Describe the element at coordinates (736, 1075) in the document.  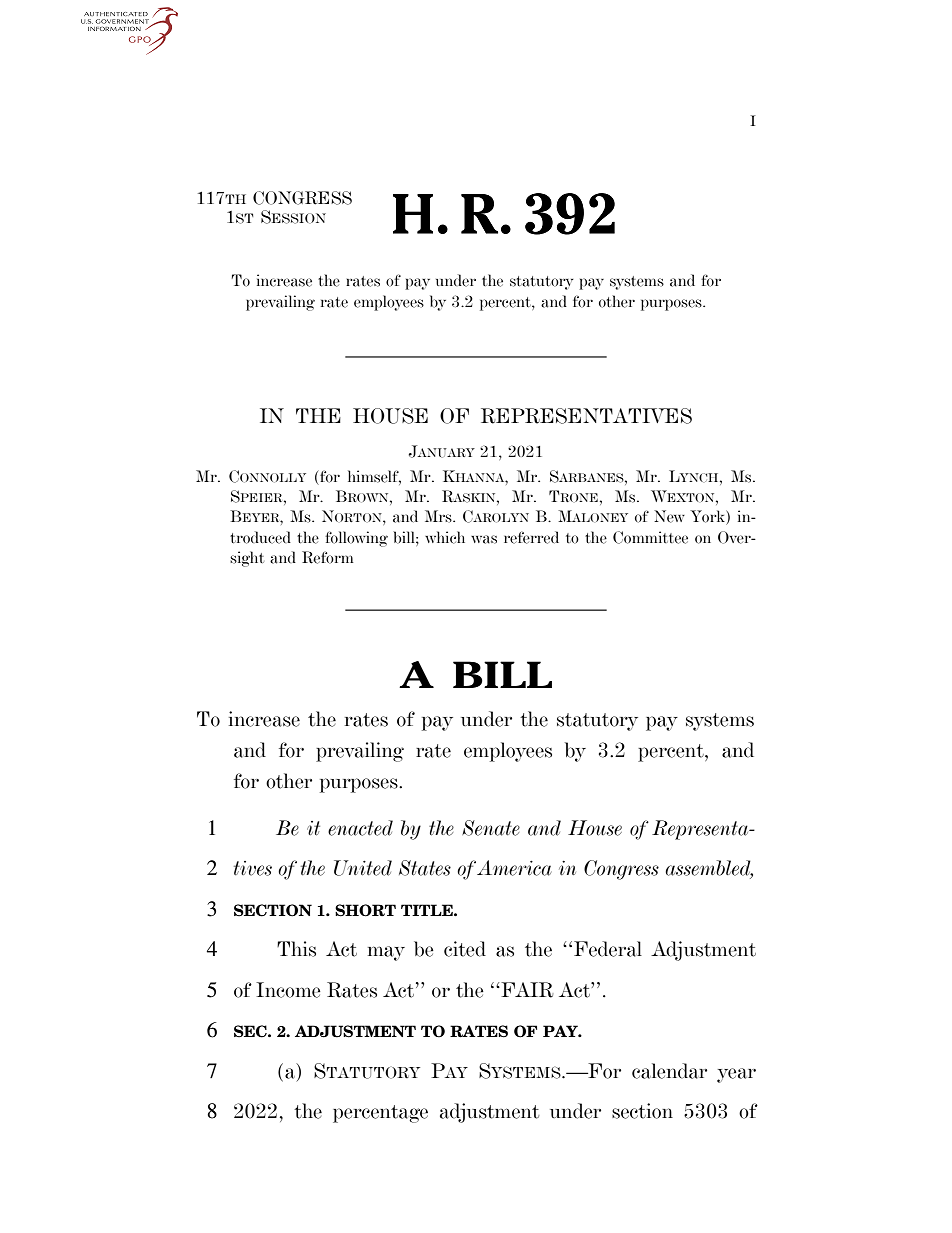
I see `year` at that location.
